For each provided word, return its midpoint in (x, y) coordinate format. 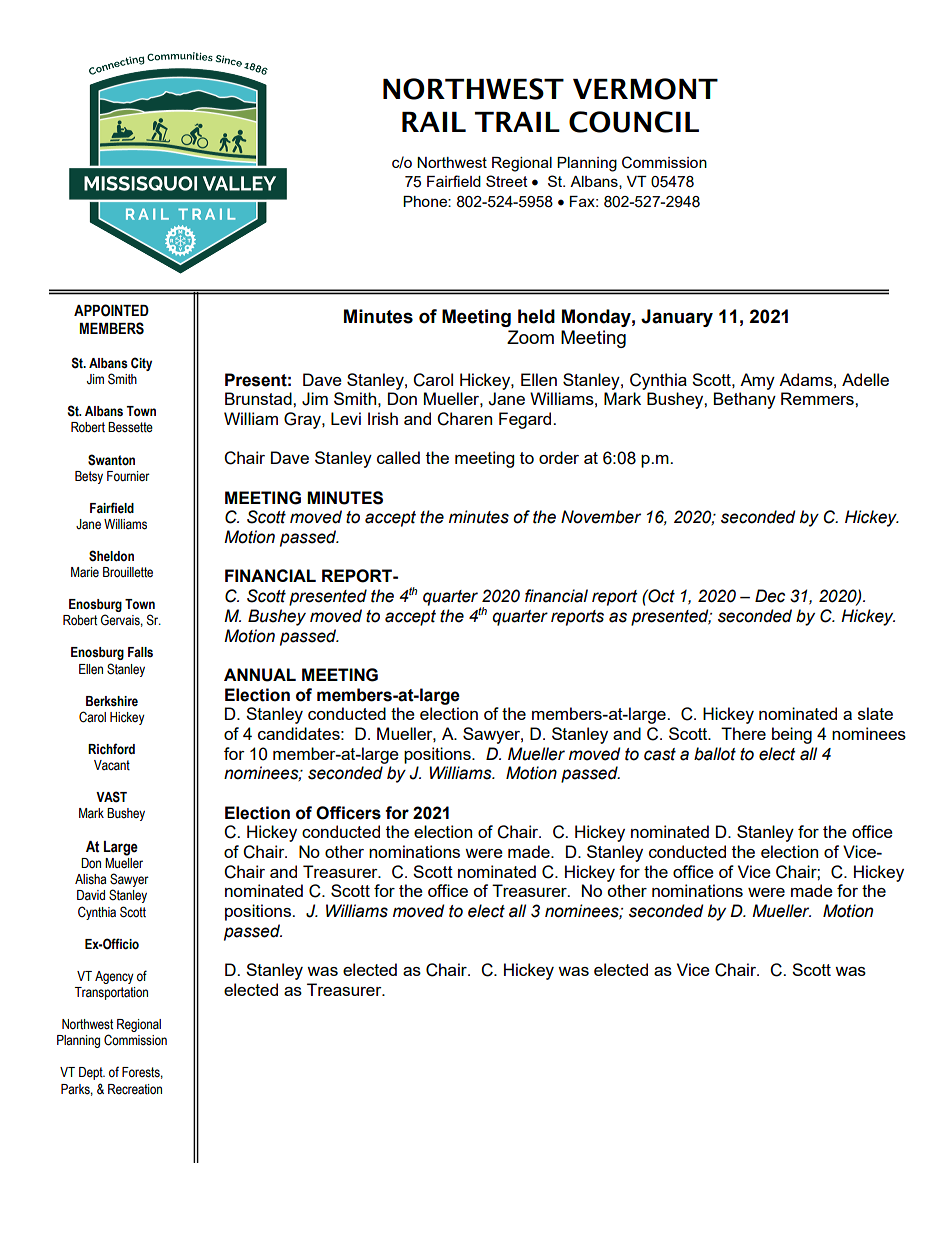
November (601, 517)
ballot (715, 754)
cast (660, 754)
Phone (426, 201)
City (141, 364)
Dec (770, 596)
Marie (85, 572)
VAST (111, 797)
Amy (757, 381)
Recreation (135, 1089)
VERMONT (645, 89)
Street (507, 181)
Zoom (530, 337)
